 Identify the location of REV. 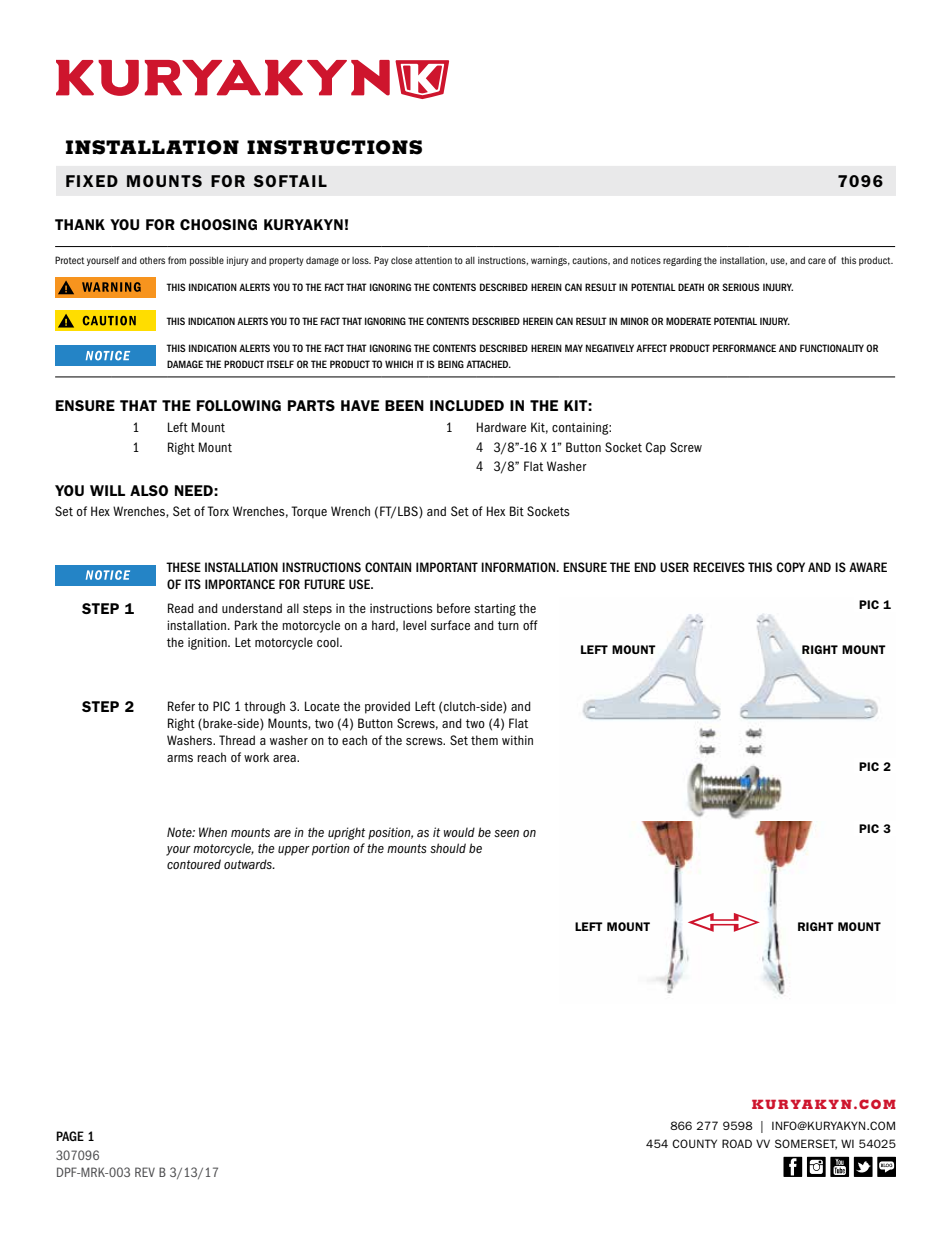
(145, 1172).
